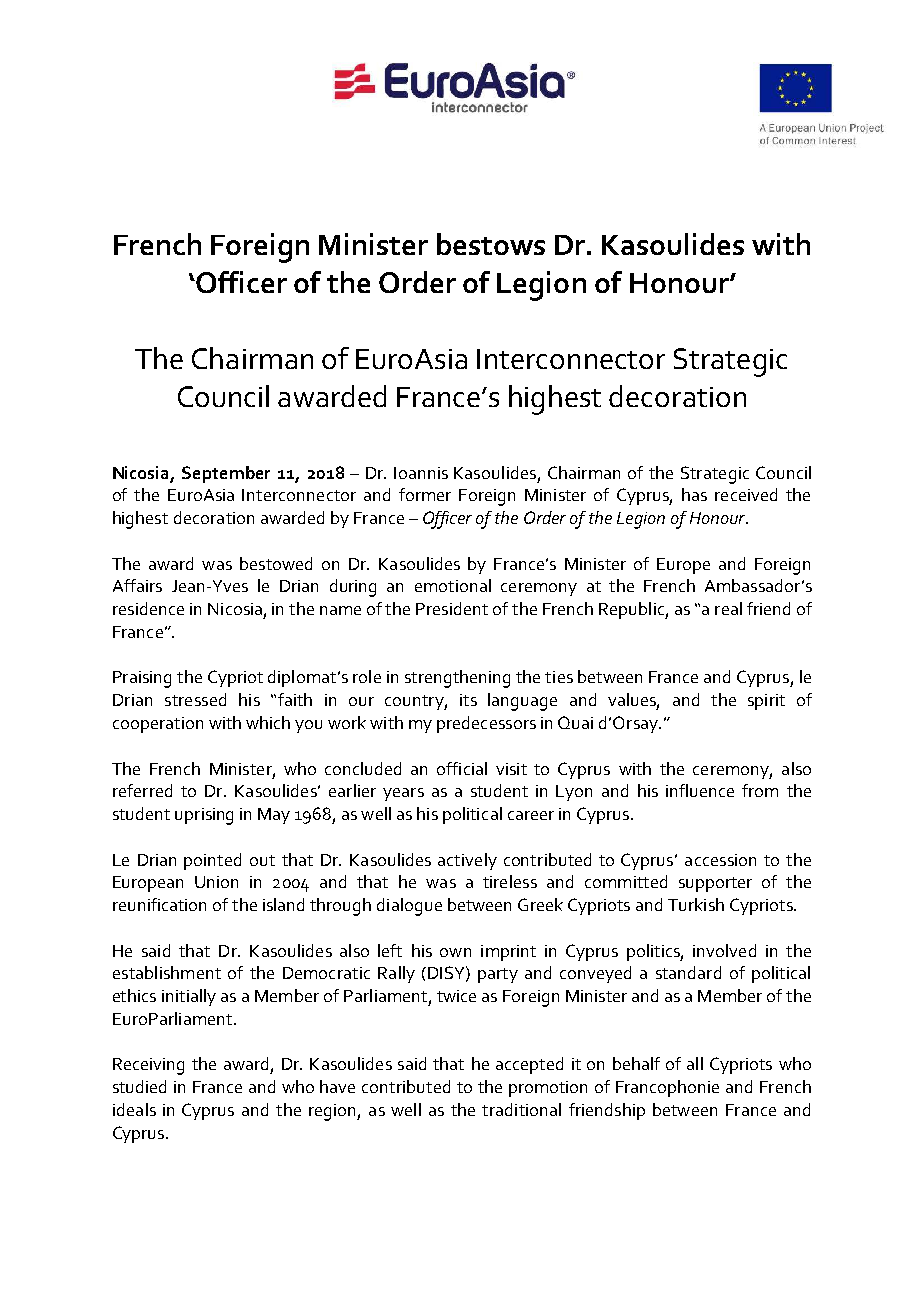  I want to click on has, so click(694, 494).
